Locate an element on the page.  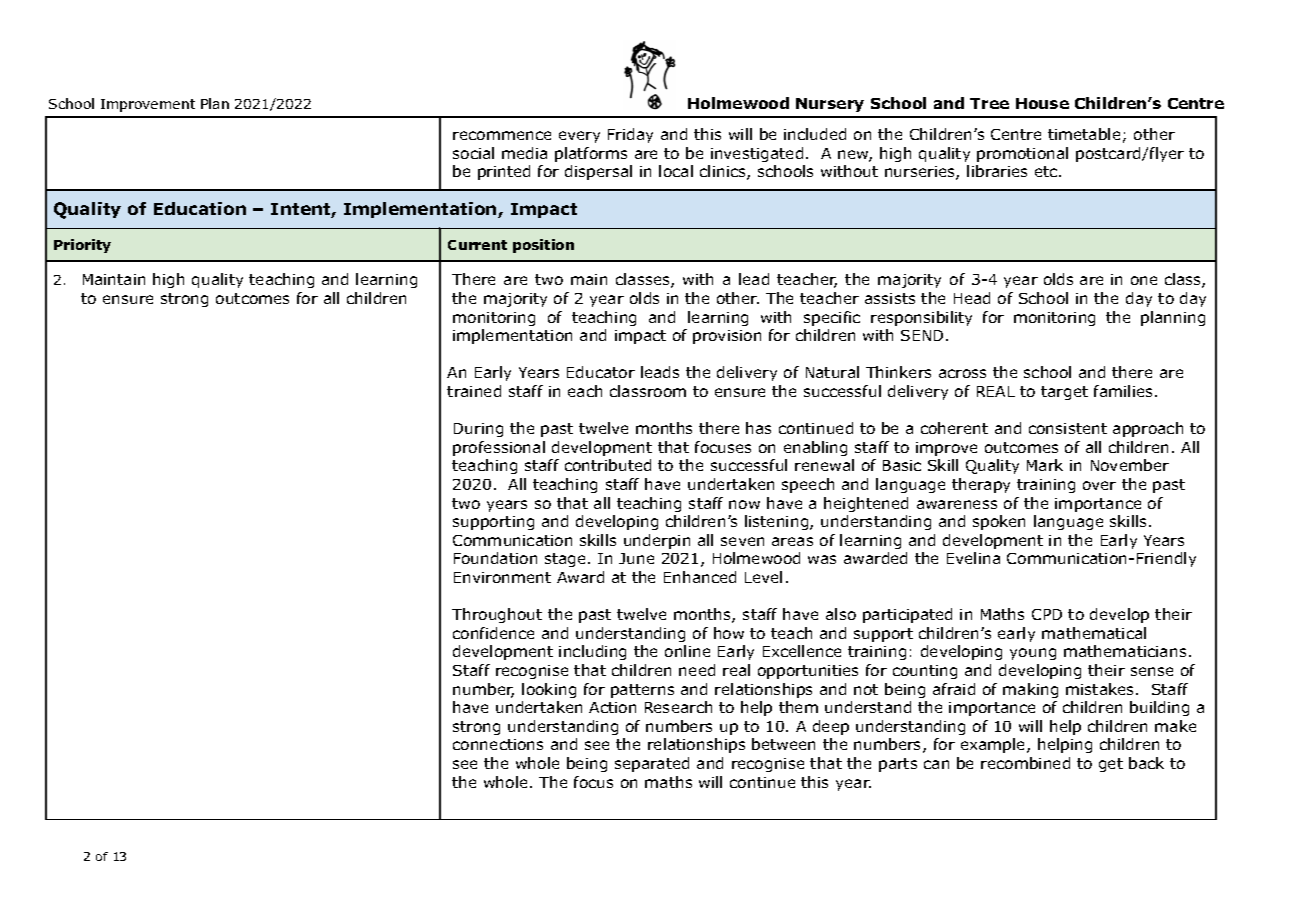
social is located at coordinates (473, 153).
